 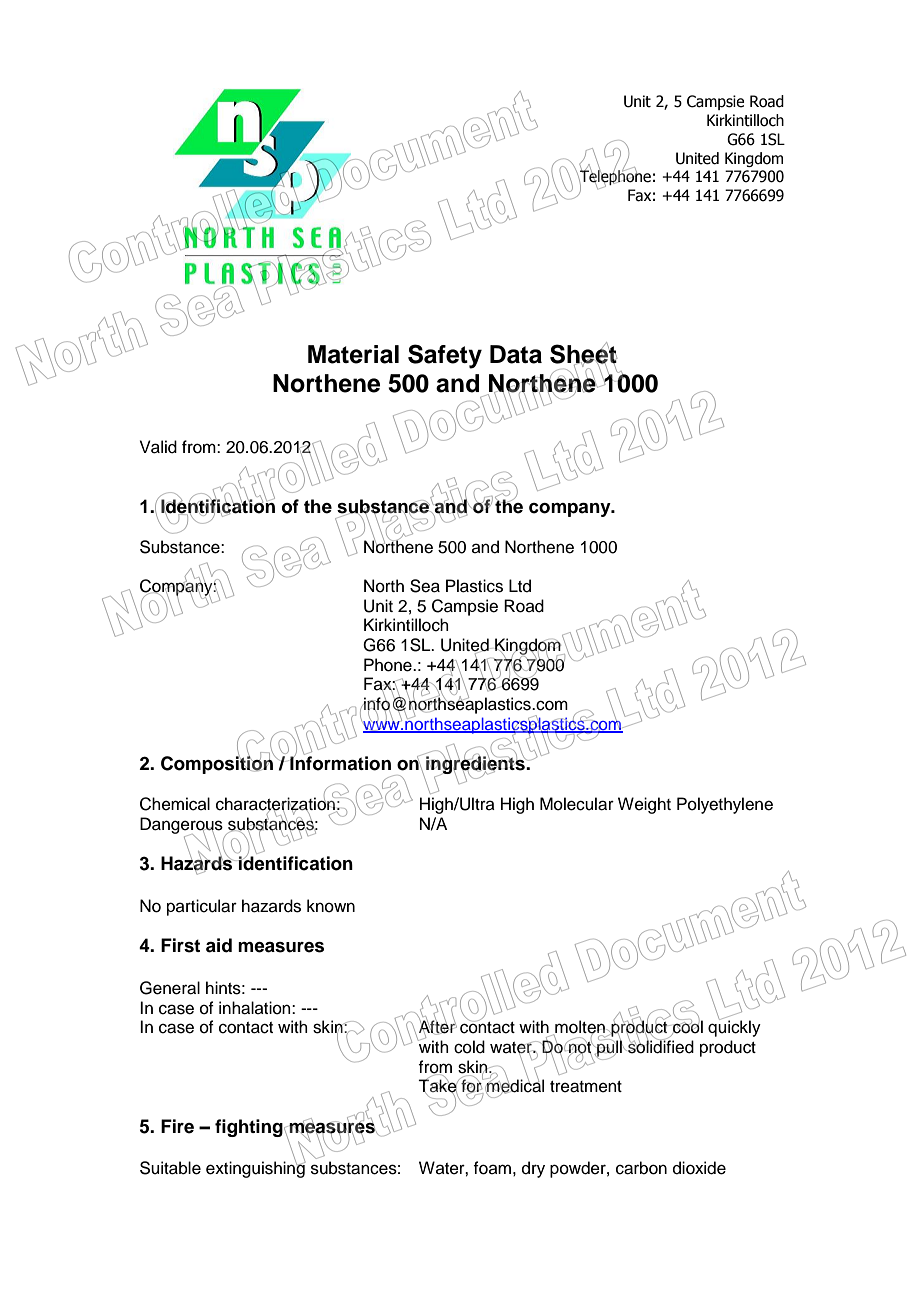 I want to click on known, so click(x=331, y=906).
